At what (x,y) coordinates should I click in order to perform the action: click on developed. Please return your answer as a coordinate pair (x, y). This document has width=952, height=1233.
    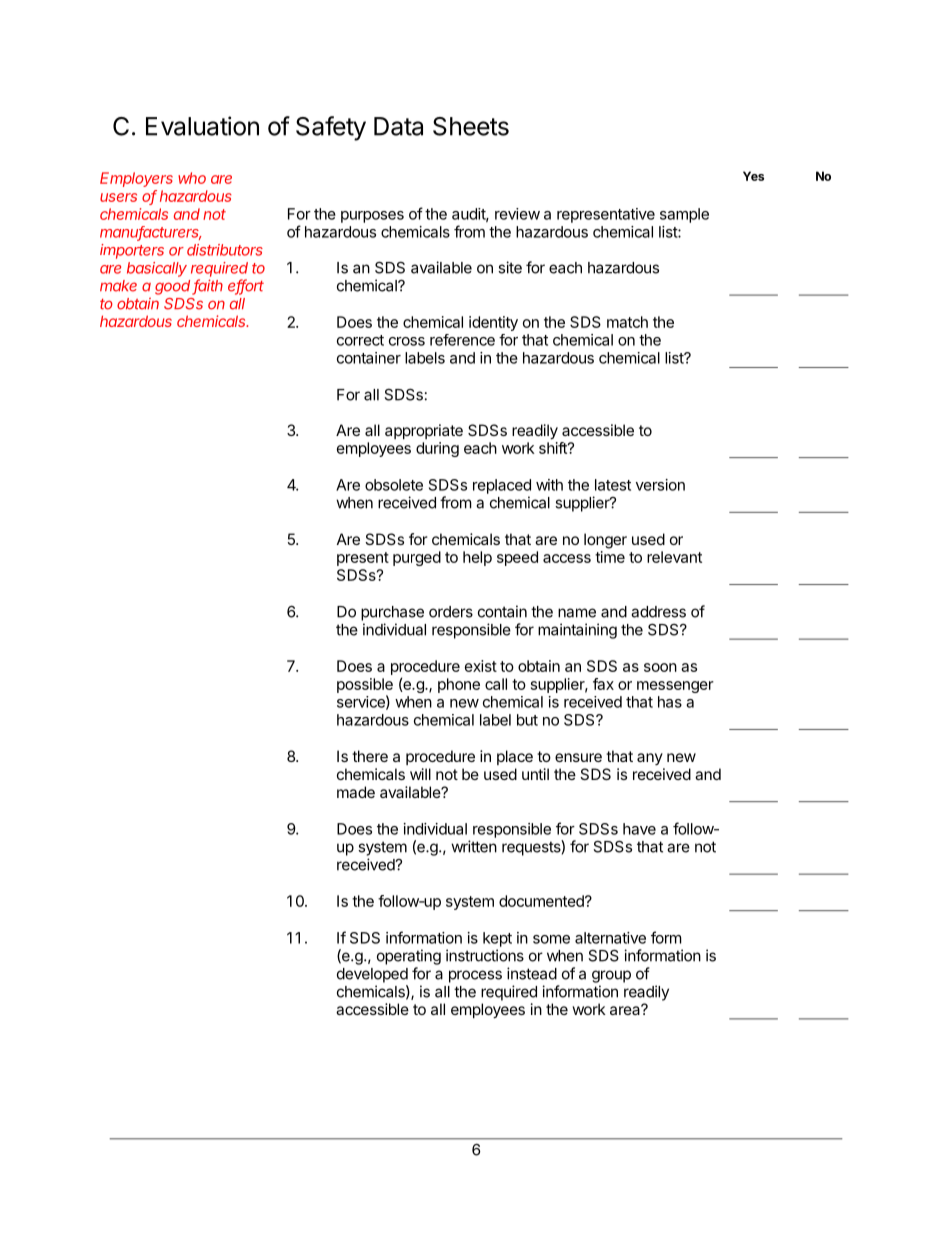
    Looking at the image, I should click on (372, 975).
